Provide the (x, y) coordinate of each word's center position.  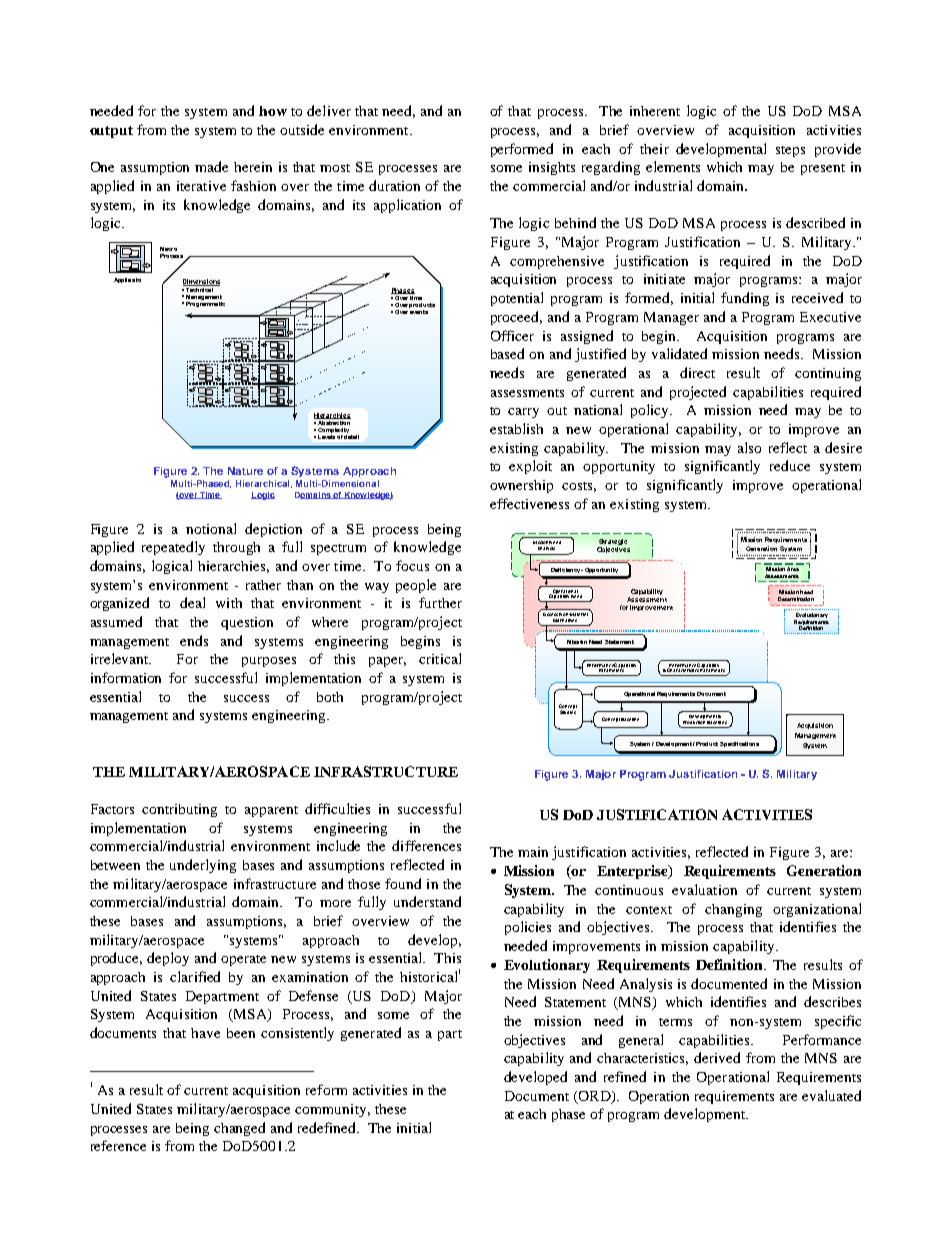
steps (790, 151)
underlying (203, 866)
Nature (245, 471)
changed (239, 1129)
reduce (790, 465)
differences (426, 845)
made (211, 166)
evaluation (704, 889)
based (507, 353)
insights (552, 168)
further (440, 602)
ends (194, 640)
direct (697, 372)
